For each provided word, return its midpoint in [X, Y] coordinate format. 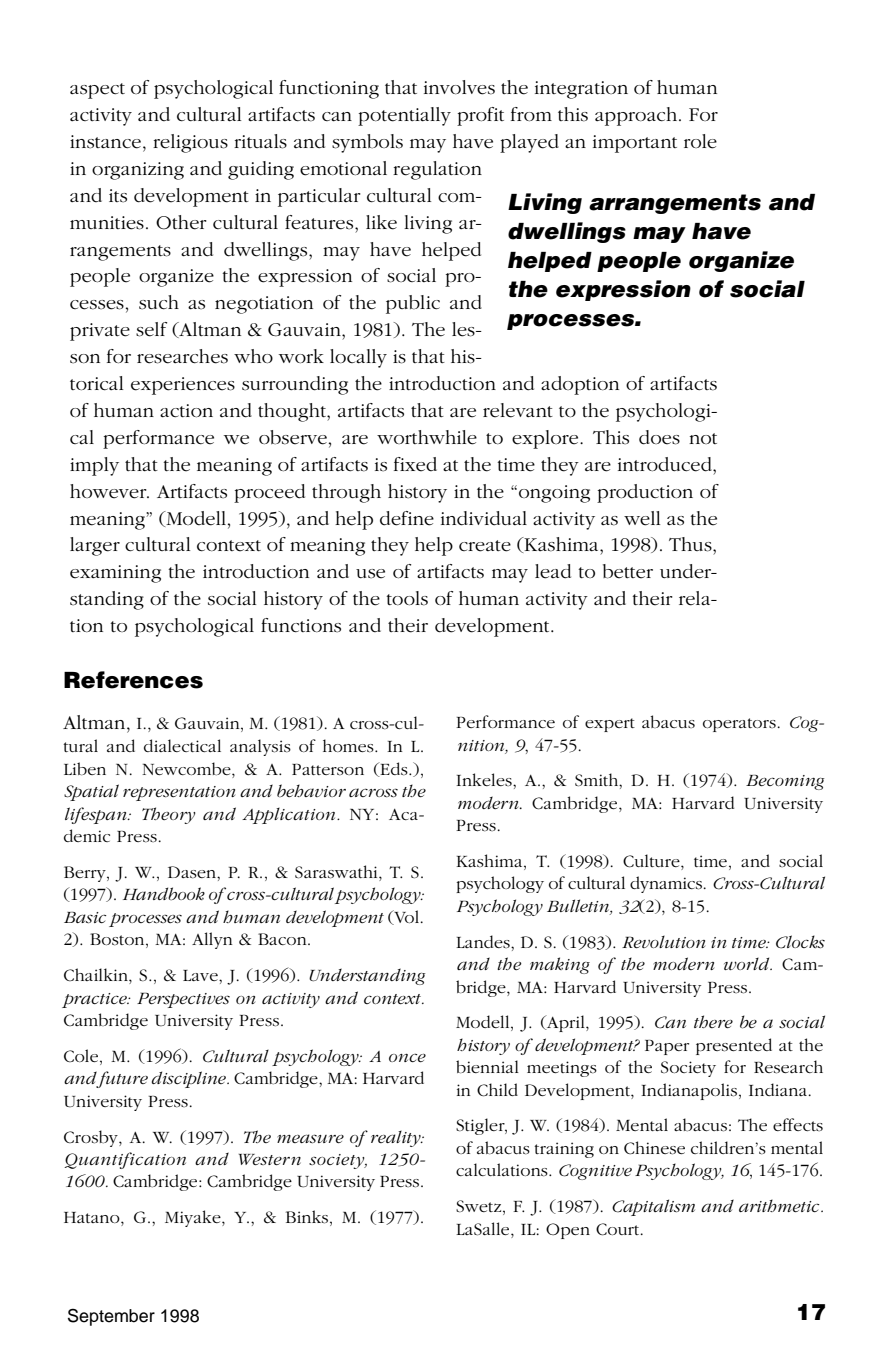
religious [190, 143]
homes [349, 746]
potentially [404, 116]
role [700, 141]
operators [739, 725]
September [111, 1317]
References [133, 680]
